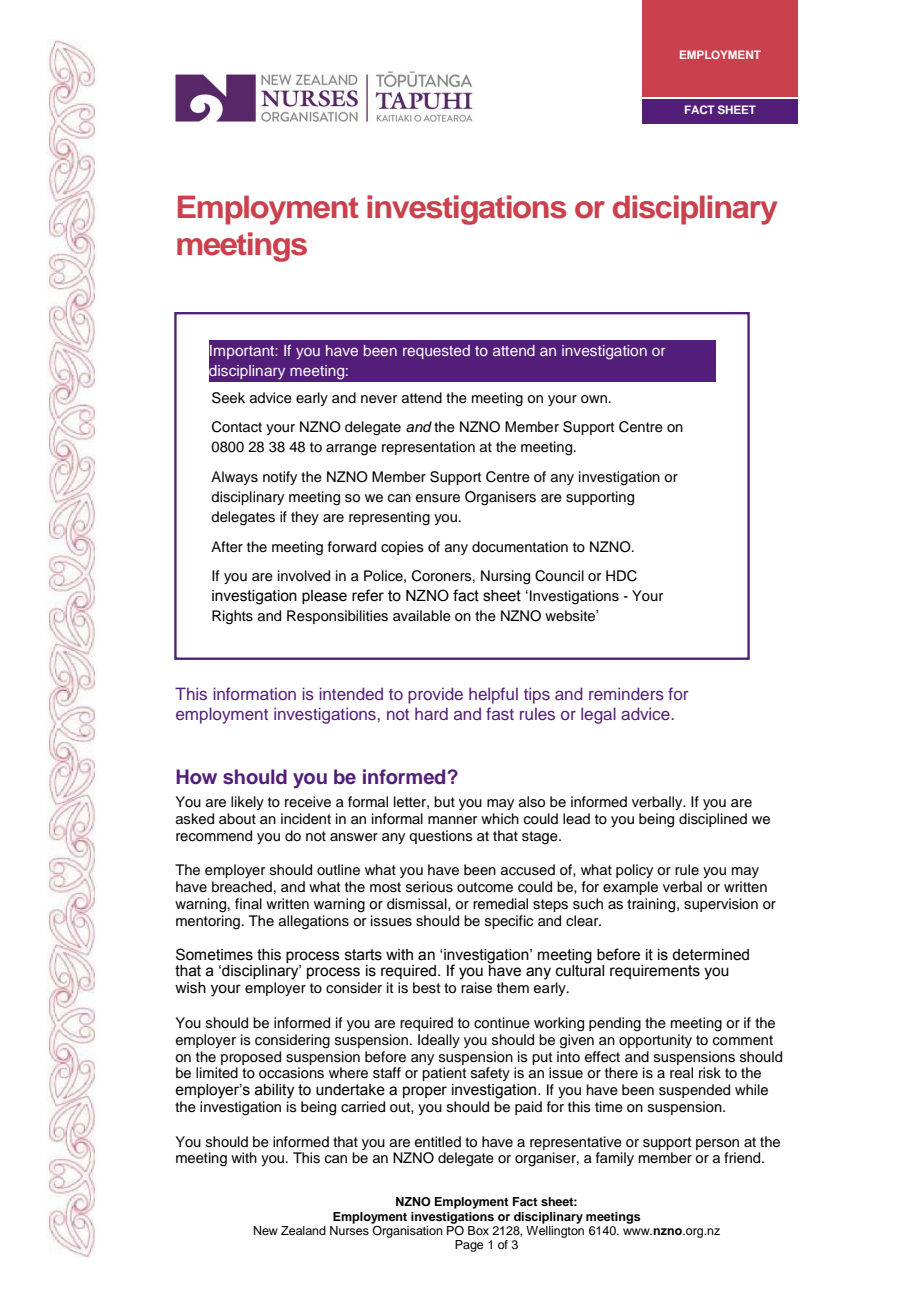 This document has width=924, height=1308. I want to click on own, so click(594, 399).
